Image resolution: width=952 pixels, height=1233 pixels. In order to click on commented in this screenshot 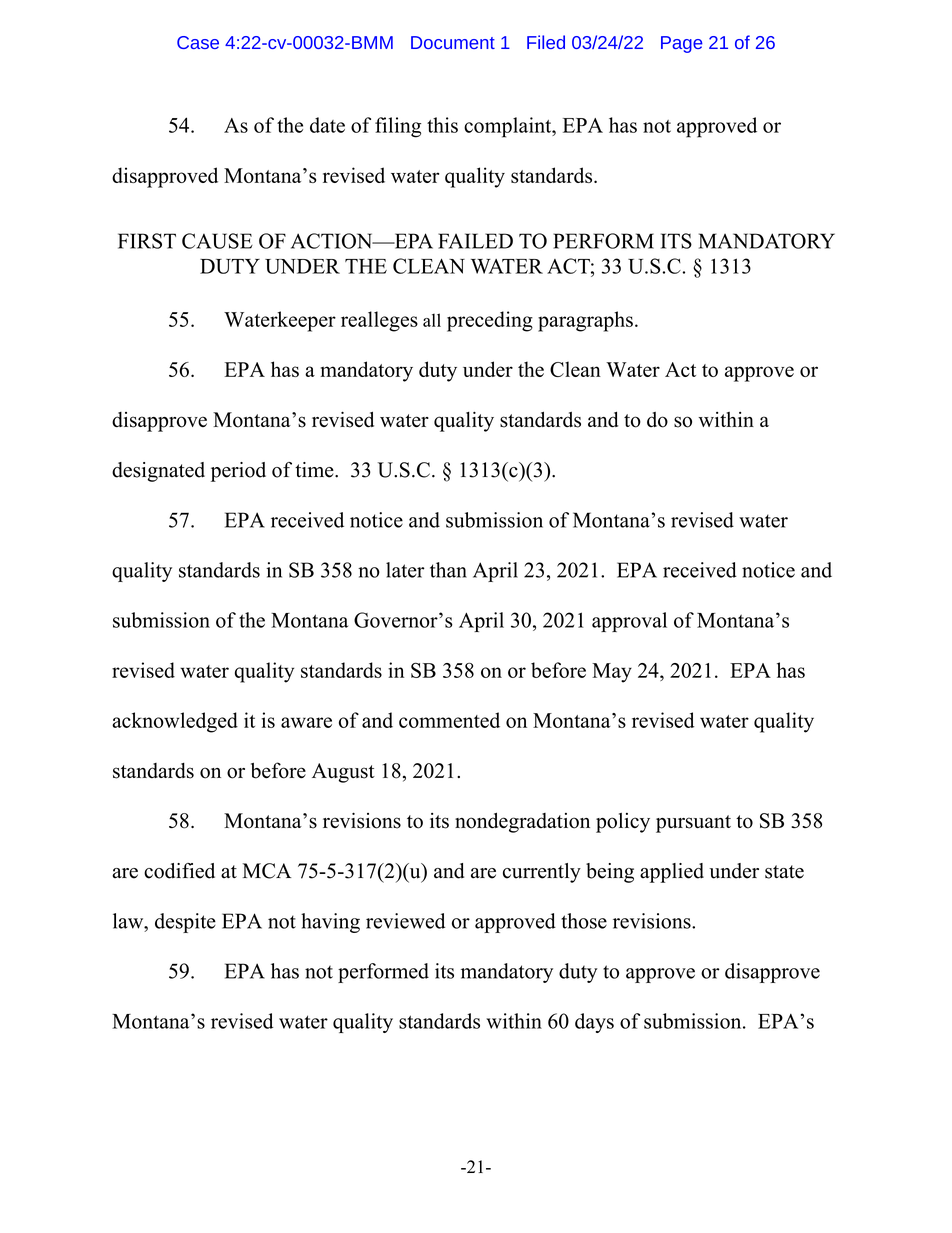, I will do `click(449, 720)`.
